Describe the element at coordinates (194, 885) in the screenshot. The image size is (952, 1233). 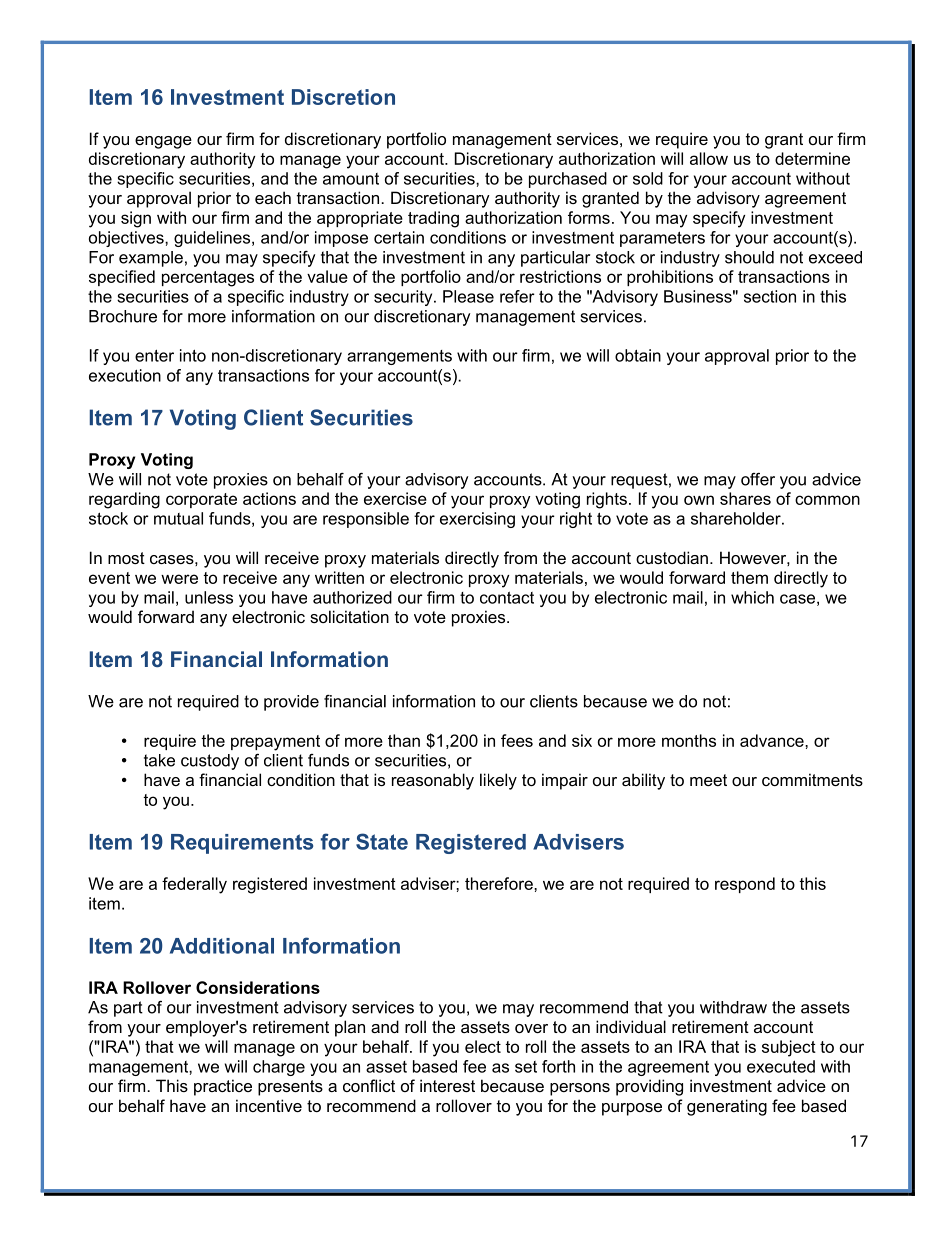
I see `federally` at that location.
